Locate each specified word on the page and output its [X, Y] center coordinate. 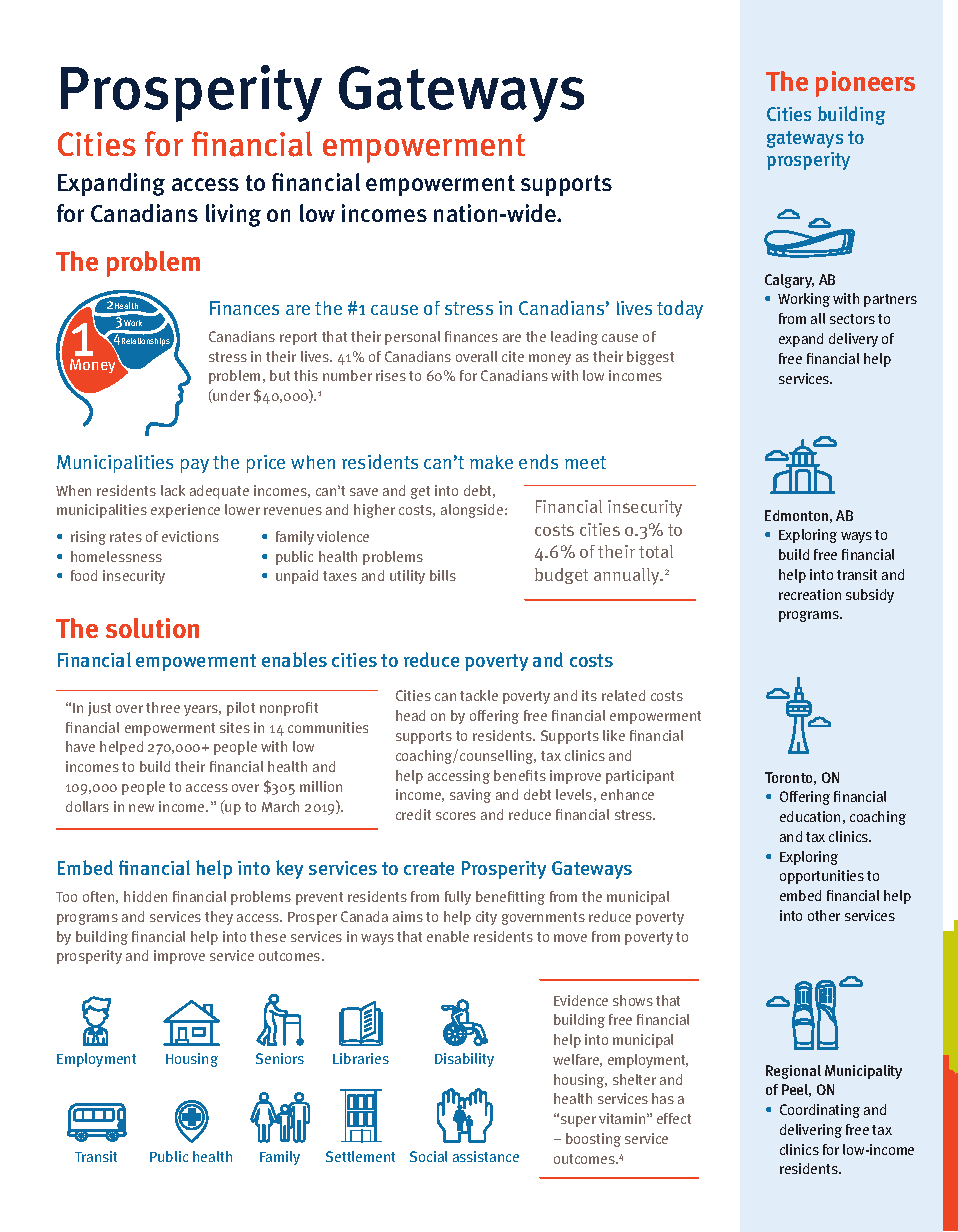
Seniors [280, 1058]
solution [152, 628]
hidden [145, 896]
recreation [810, 594]
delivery [853, 340]
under [231, 395]
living [233, 215]
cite [513, 356]
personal [412, 338]
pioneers [865, 84]
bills [443, 575]
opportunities [822, 877]
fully [458, 898]
